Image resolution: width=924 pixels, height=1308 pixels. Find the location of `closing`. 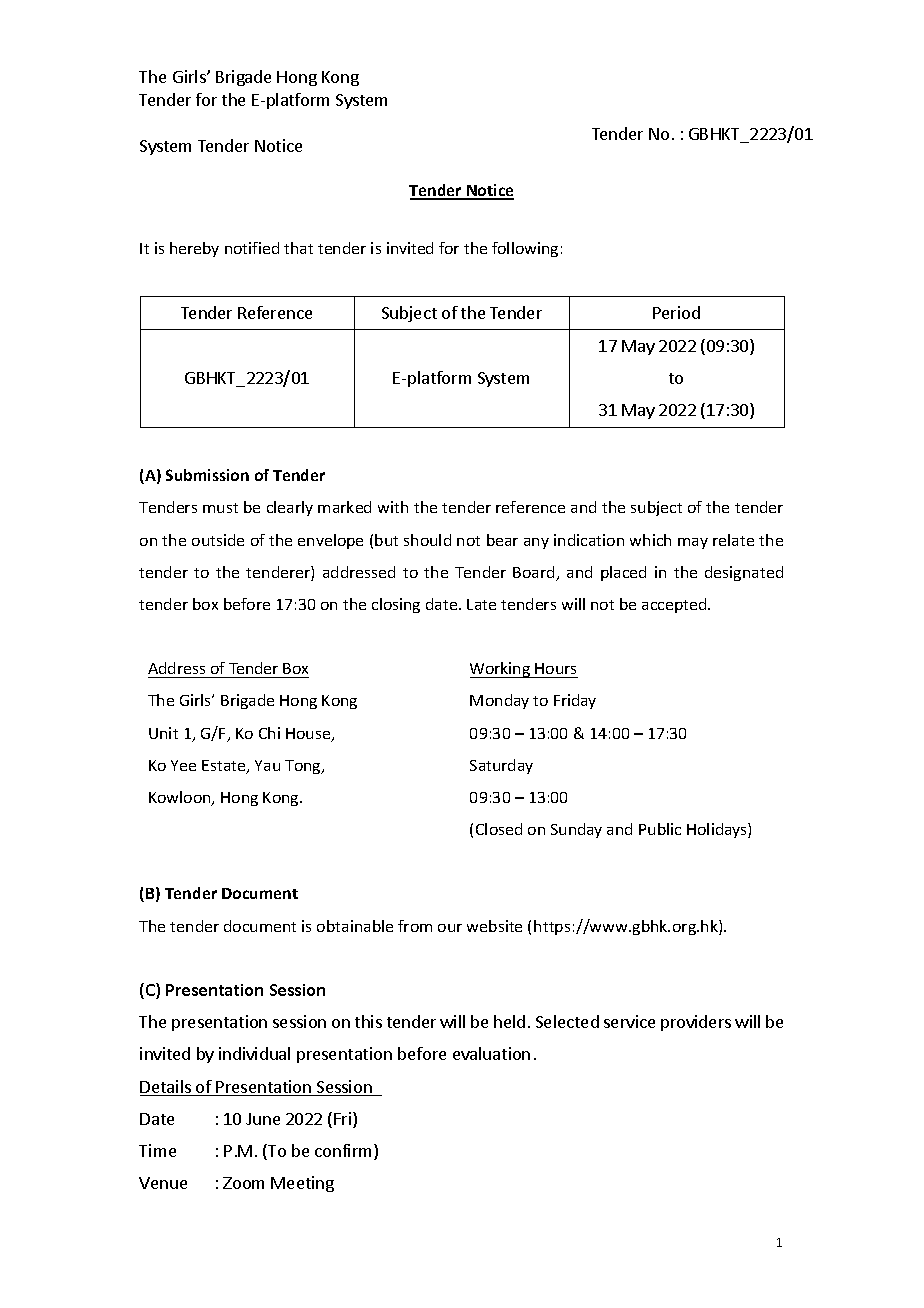

closing is located at coordinates (396, 605).
